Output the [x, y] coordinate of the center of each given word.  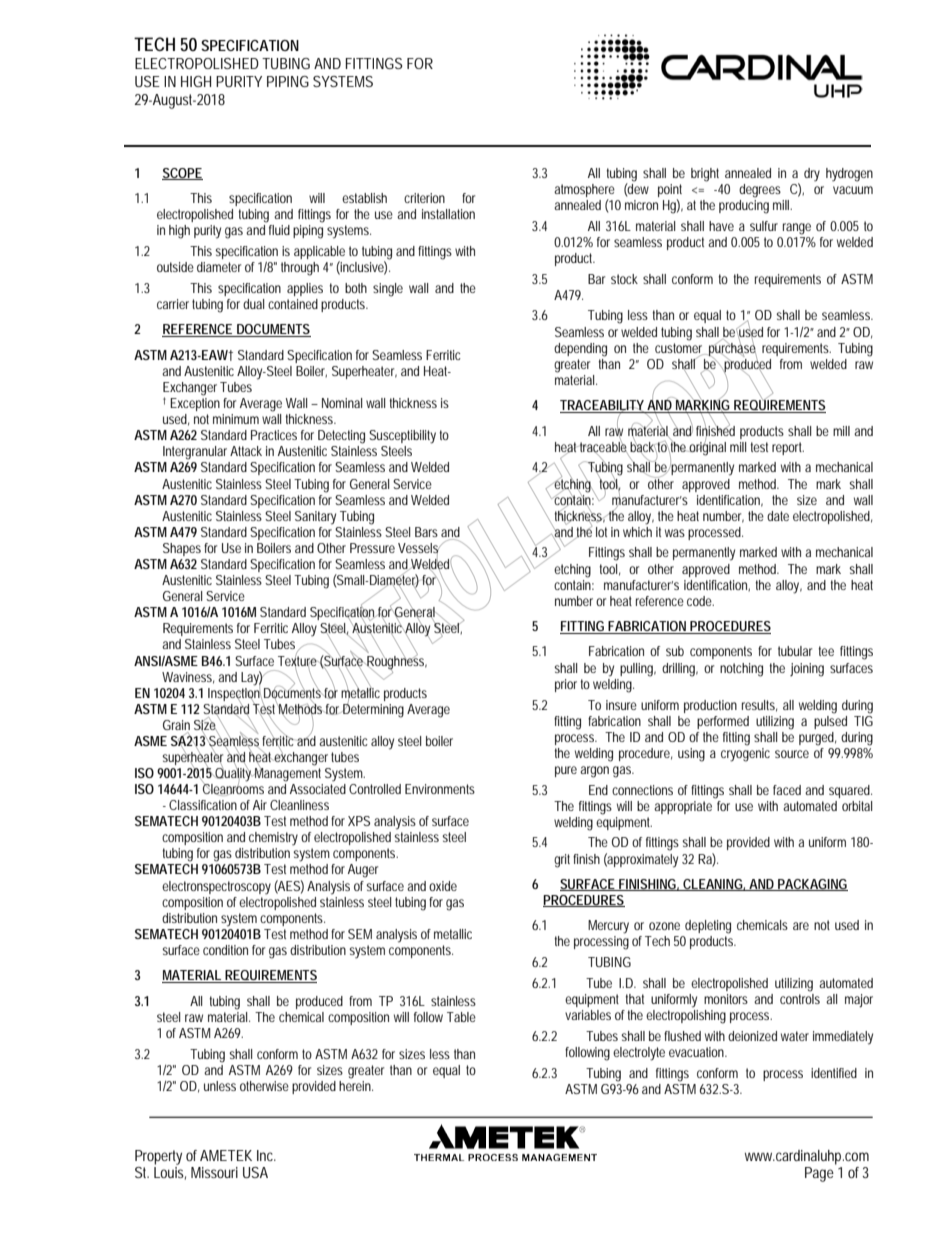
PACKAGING [812, 885]
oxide [443, 886]
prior [566, 685]
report [788, 448]
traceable [604, 446]
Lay [252, 679]
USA [255, 1172]
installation [448, 214]
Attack [246, 451]
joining [807, 670]
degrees [760, 191]
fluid [279, 230]
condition [225, 950]
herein [356, 1084]
